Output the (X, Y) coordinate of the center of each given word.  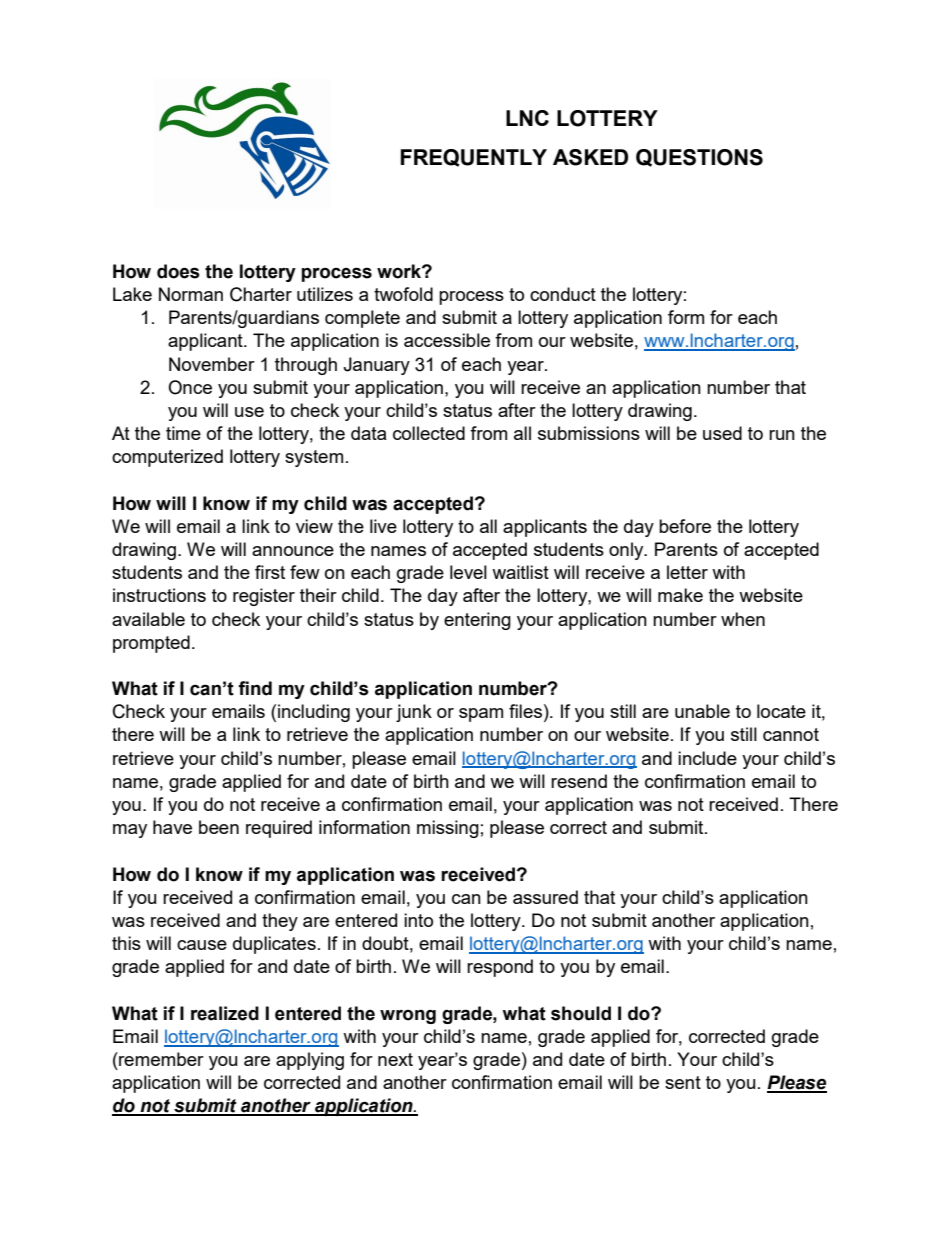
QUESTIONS (699, 158)
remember (160, 1059)
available (148, 619)
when (743, 619)
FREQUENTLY (474, 158)
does (178, 271)
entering (477, 621)
